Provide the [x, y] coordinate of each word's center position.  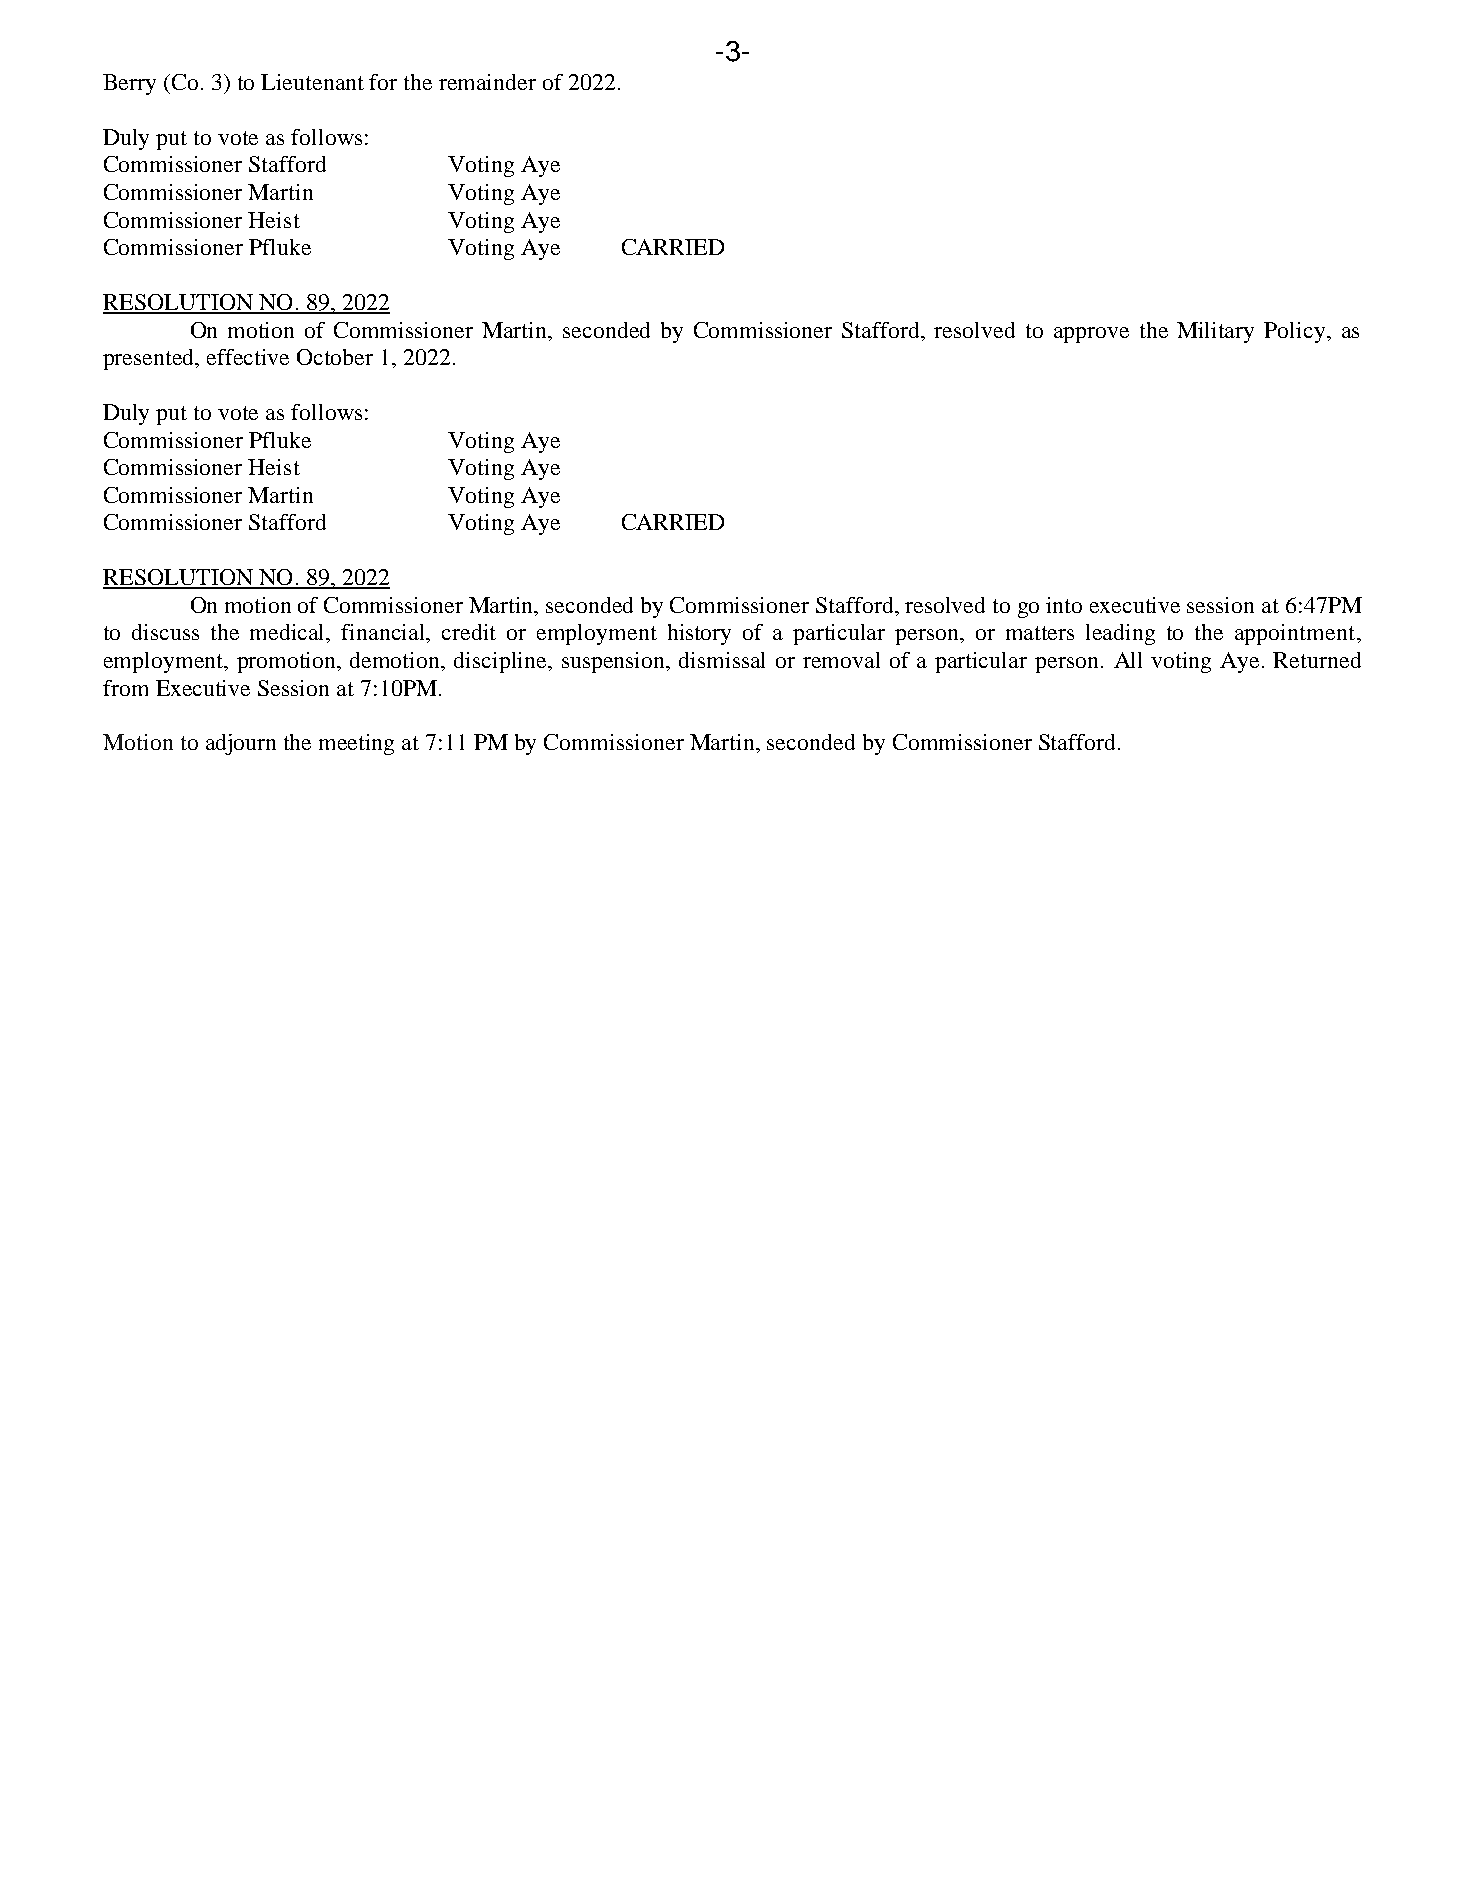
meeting [356, 744]
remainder [487, 82]
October [335, 357]
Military [1215, 332]
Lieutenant [312, 82]
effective [248, 357]
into [1064, 605]
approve [1091, 335]
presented [150, 359]
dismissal [722, 660]
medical [289, 633]
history [699, 634]
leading [1120, 634]
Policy [1296, 332]
